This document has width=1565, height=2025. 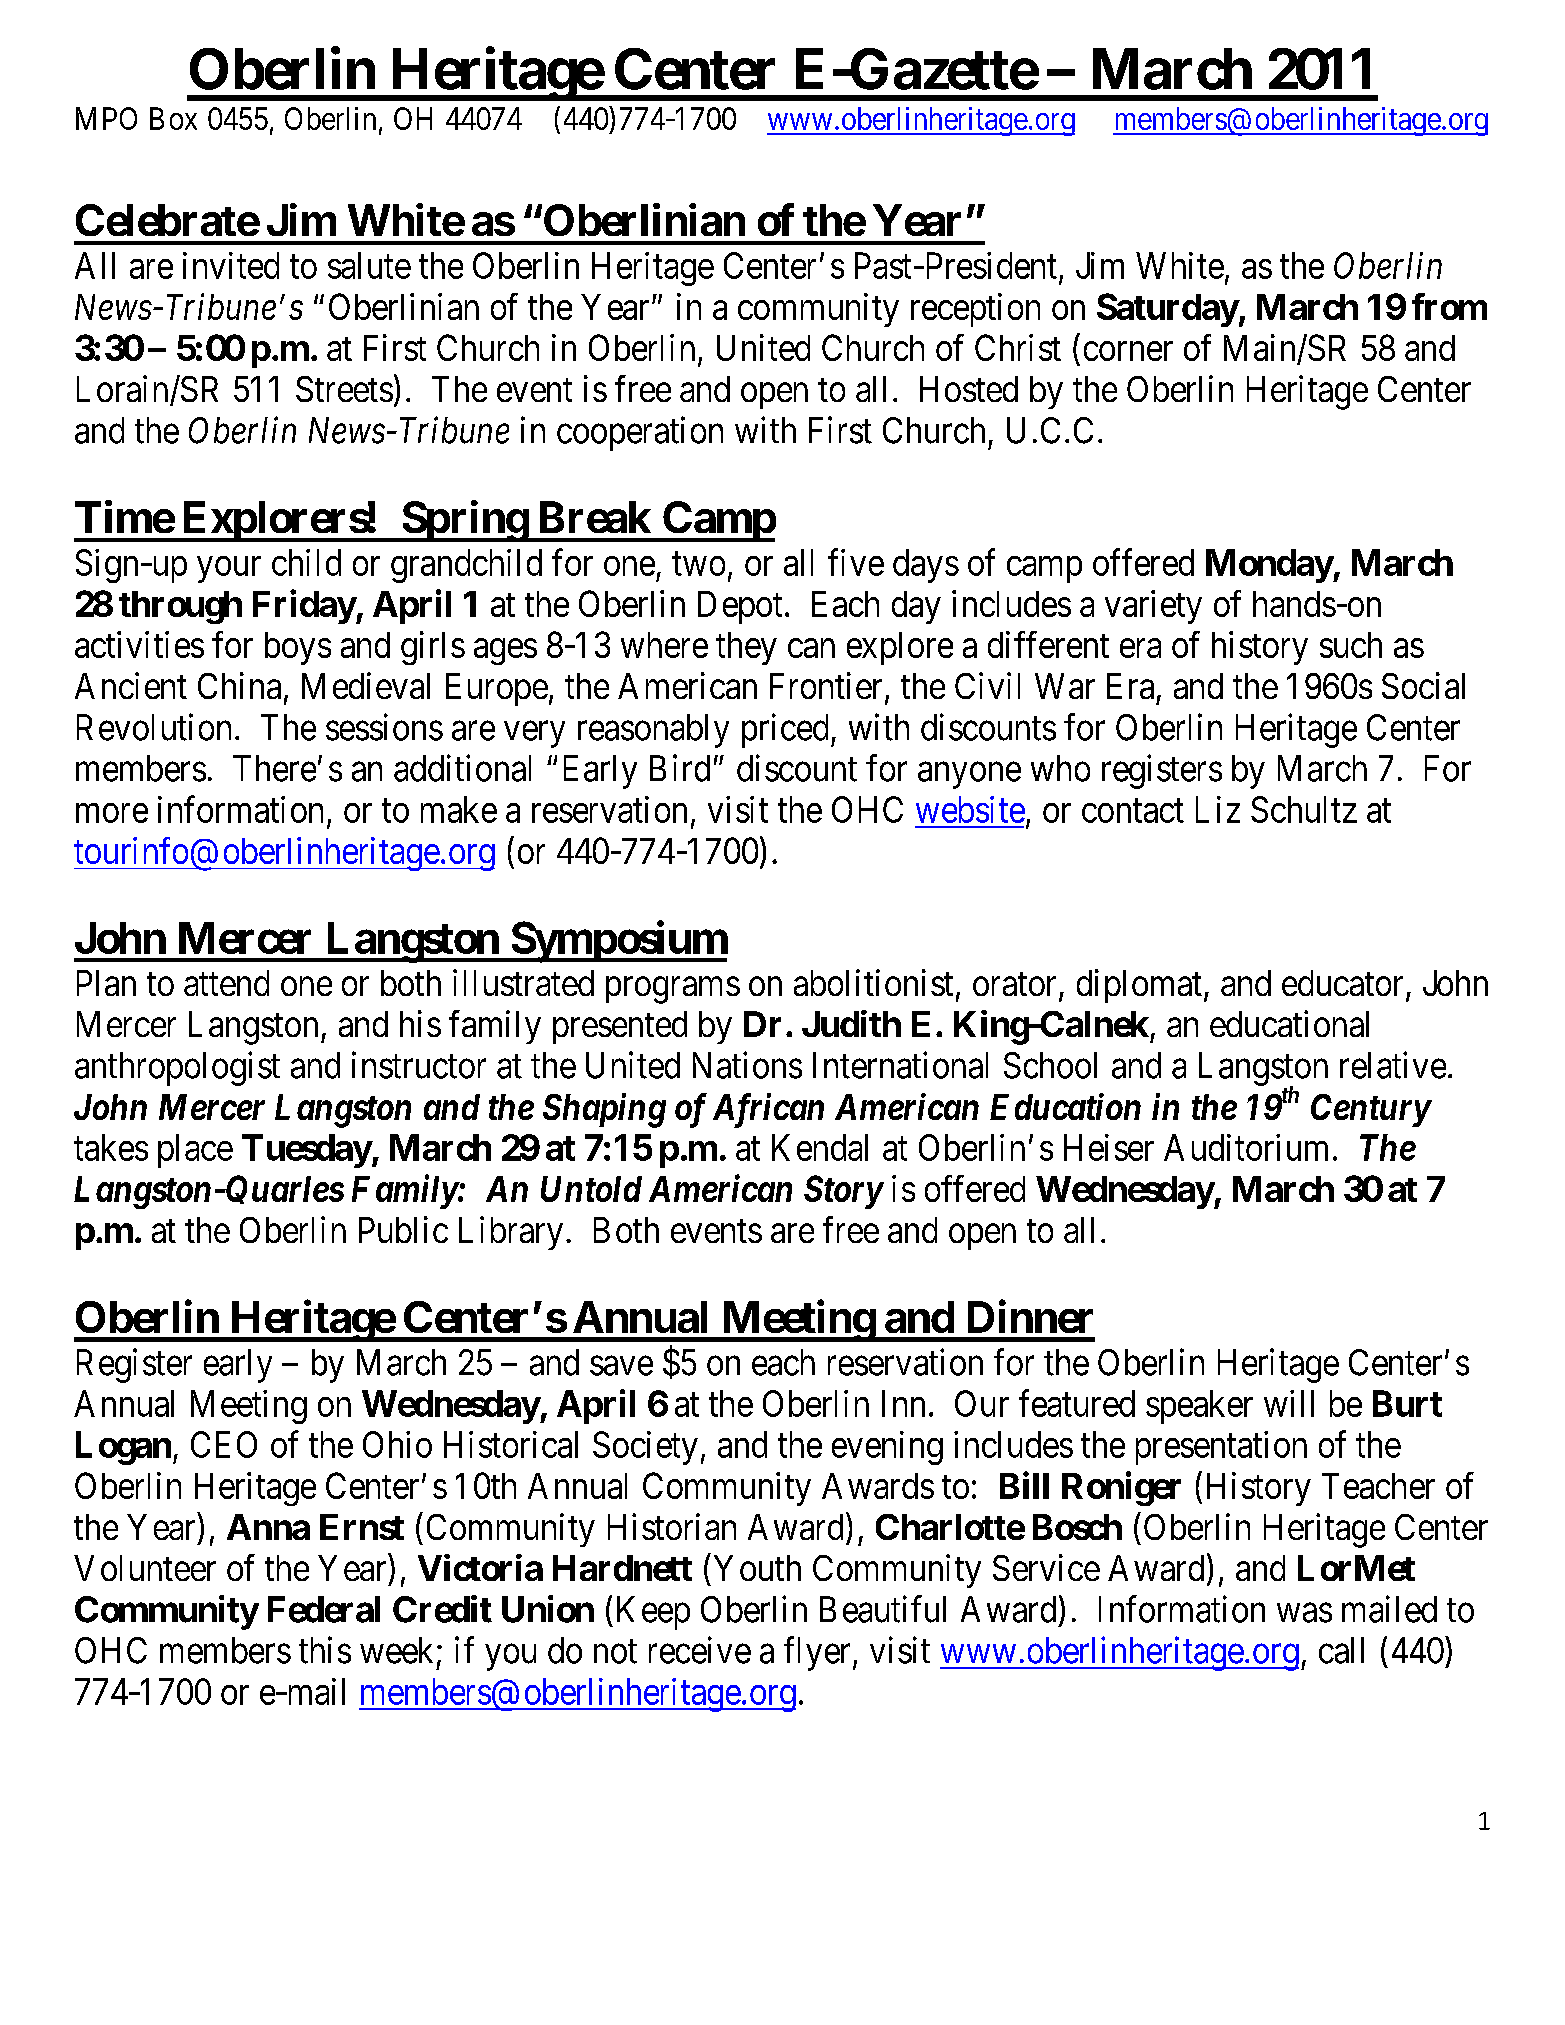 What do you see at coordinates (324, 1609) in the document?
I see `Federal` at bounding box center [324, 1609].
